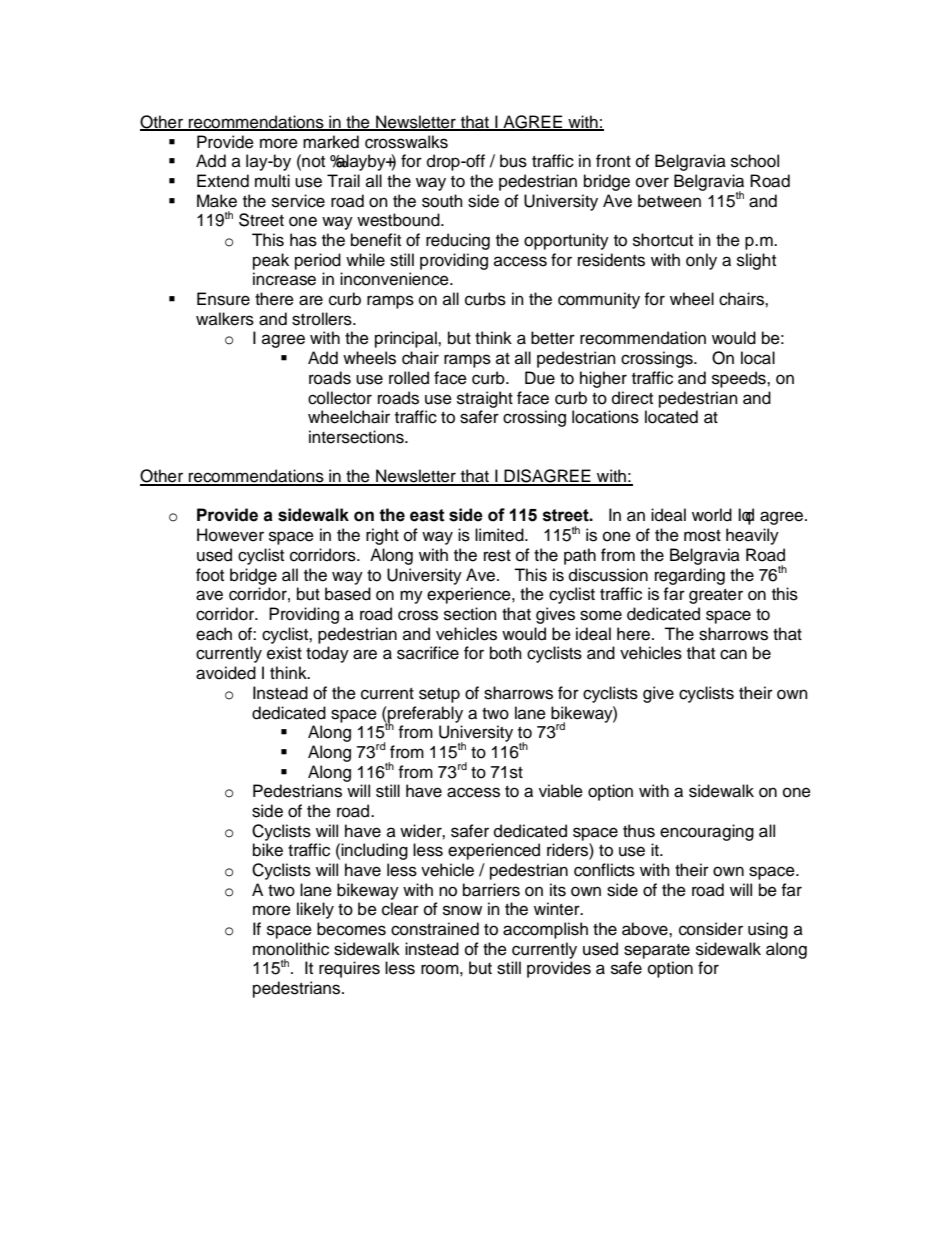 The width and height of the page is (952, 1233). What do you see at coordinates (513, 161) in the page?
I see `bus` at bounding box center [513, 161].
